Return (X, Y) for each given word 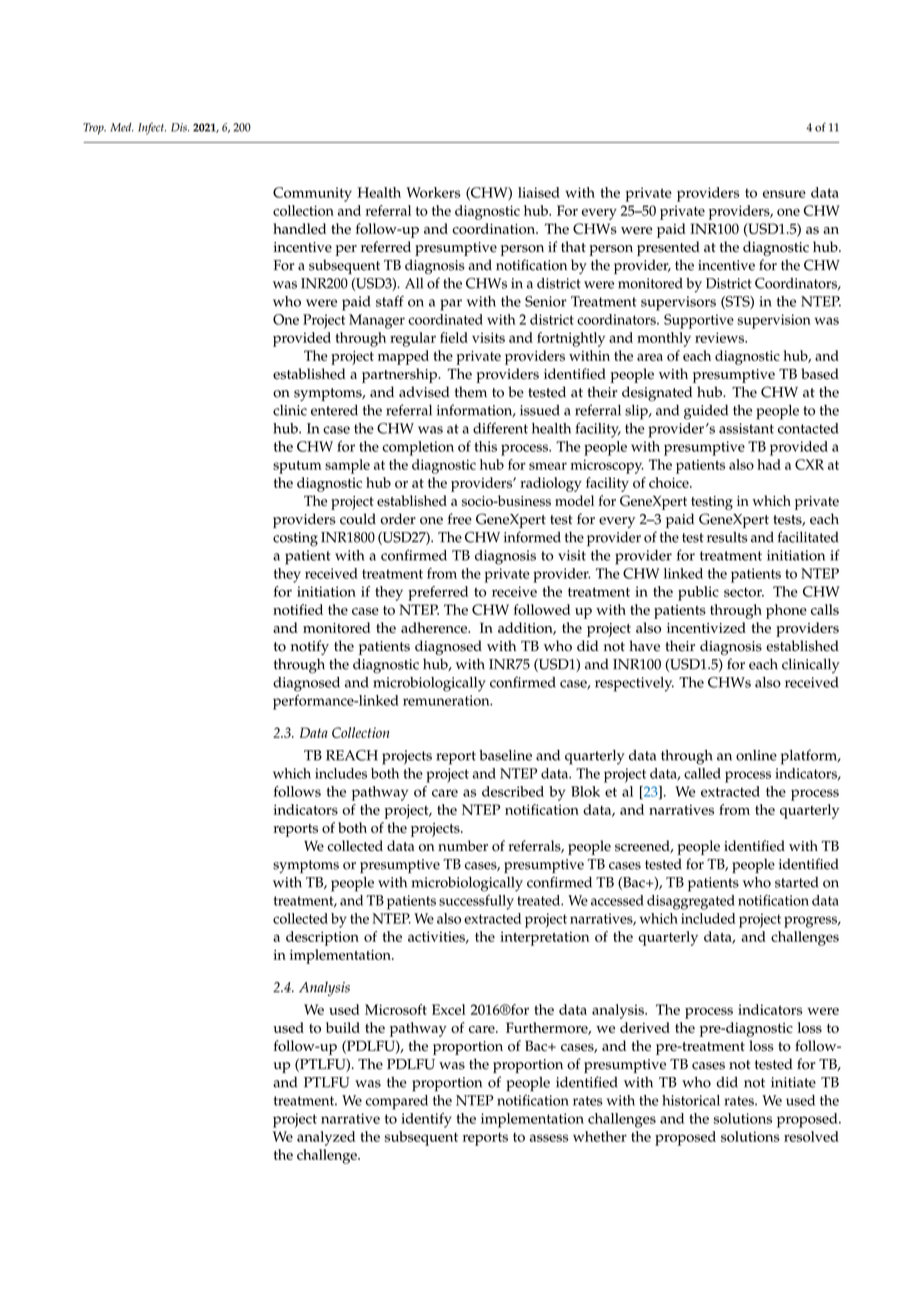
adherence (435, 627)
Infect (152, 128)
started (796, 882)
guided (706, 412)
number (463, 846)
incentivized (706, 627)
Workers (433, 192)
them (471, 392)
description (322, 938)
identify (426, 1120)
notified (298, 609)
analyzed (326, 1138)
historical (691, 1100)
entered (334, 410)
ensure (784, 194)
